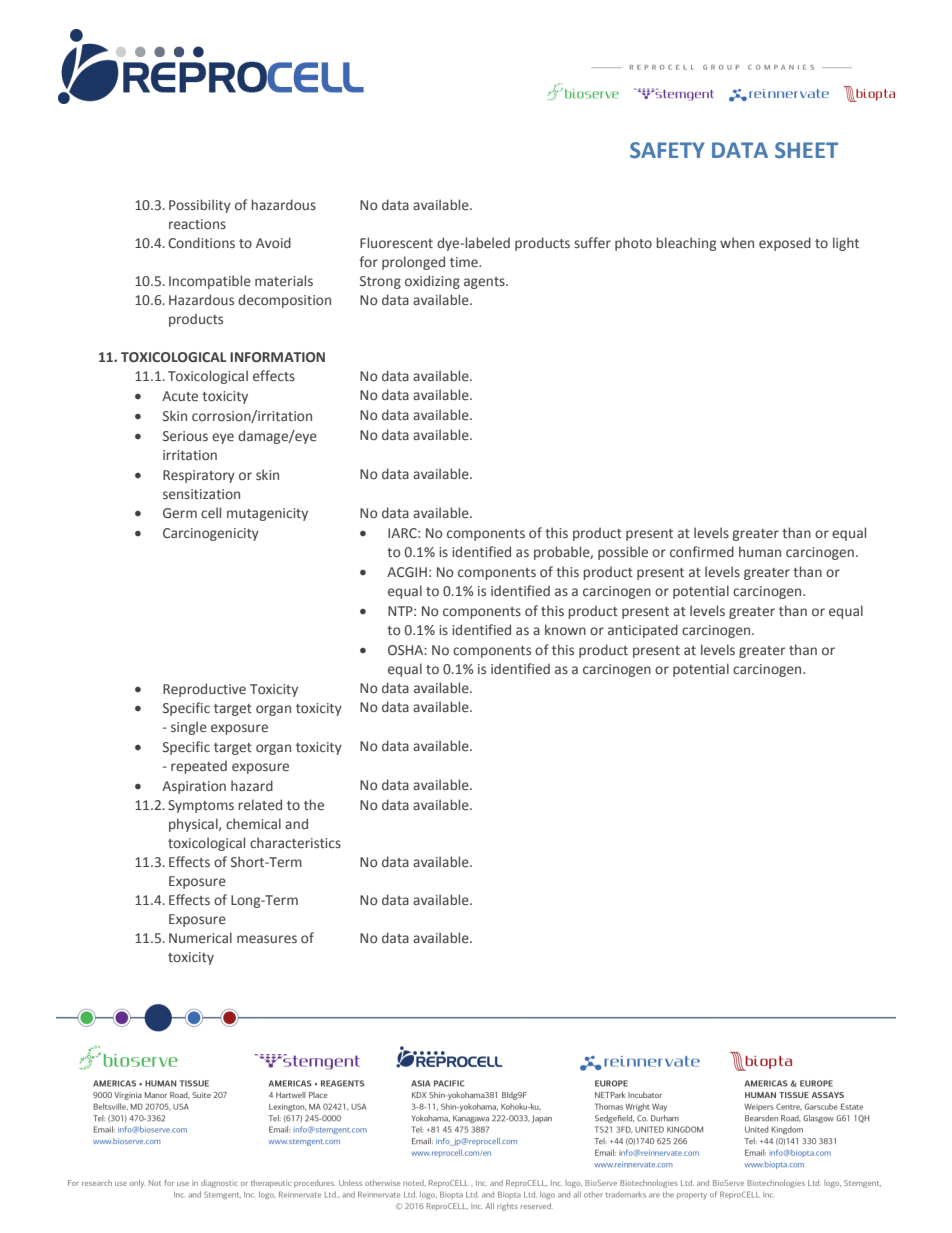 This page has height=1233, width=952. What do you see at coordinates (760, 551) in the page?
I see `human` at bounding box center [760, 551].
